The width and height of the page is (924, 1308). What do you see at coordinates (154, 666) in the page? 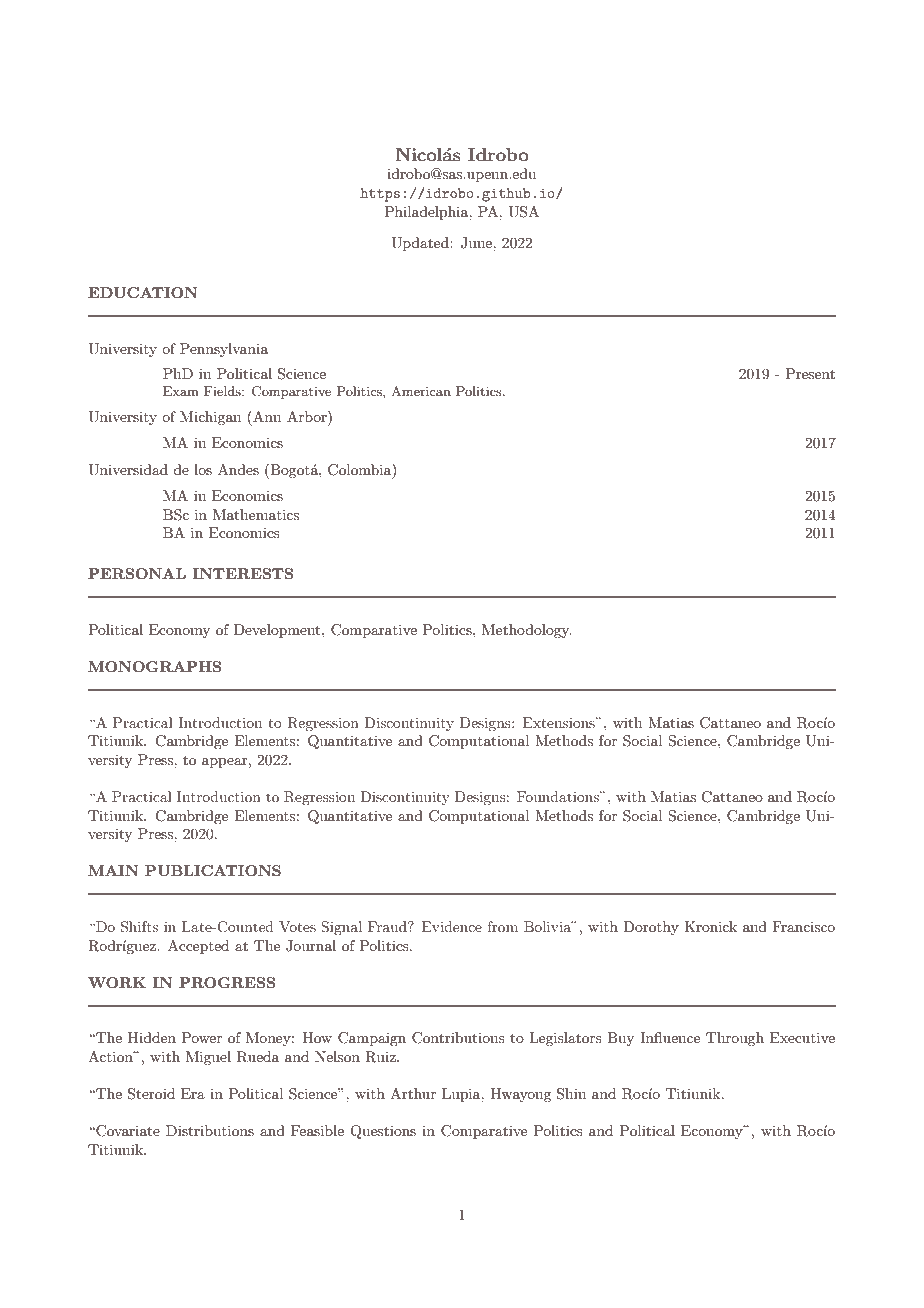
I see `MONOGRAPHS` at bounding box center [154, 666].
